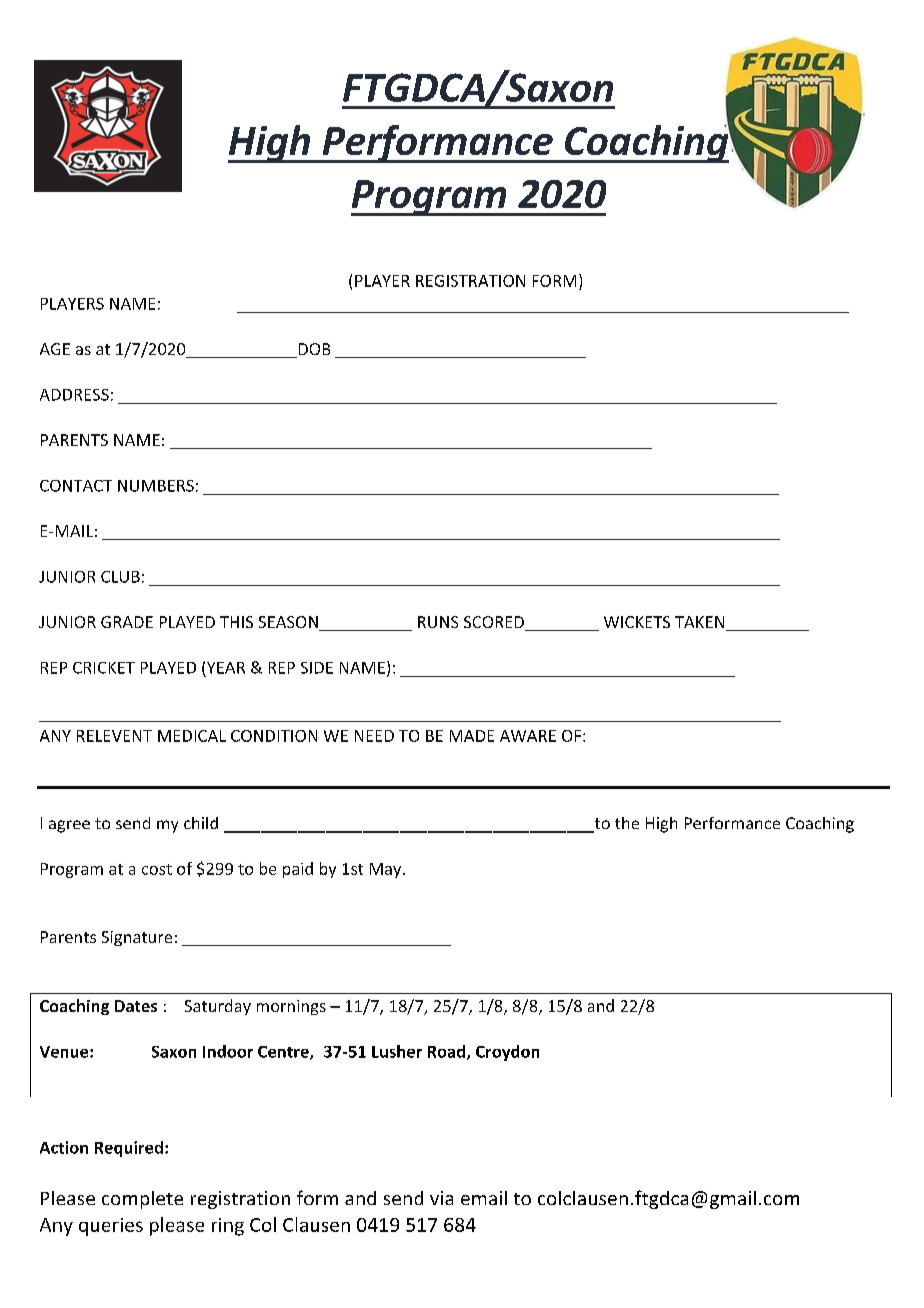 The width and height of the screenshot is (924, 1308). Describe the element at coordinates (114, 736) in the screenshot. I see `RELEVENT` at that location.
